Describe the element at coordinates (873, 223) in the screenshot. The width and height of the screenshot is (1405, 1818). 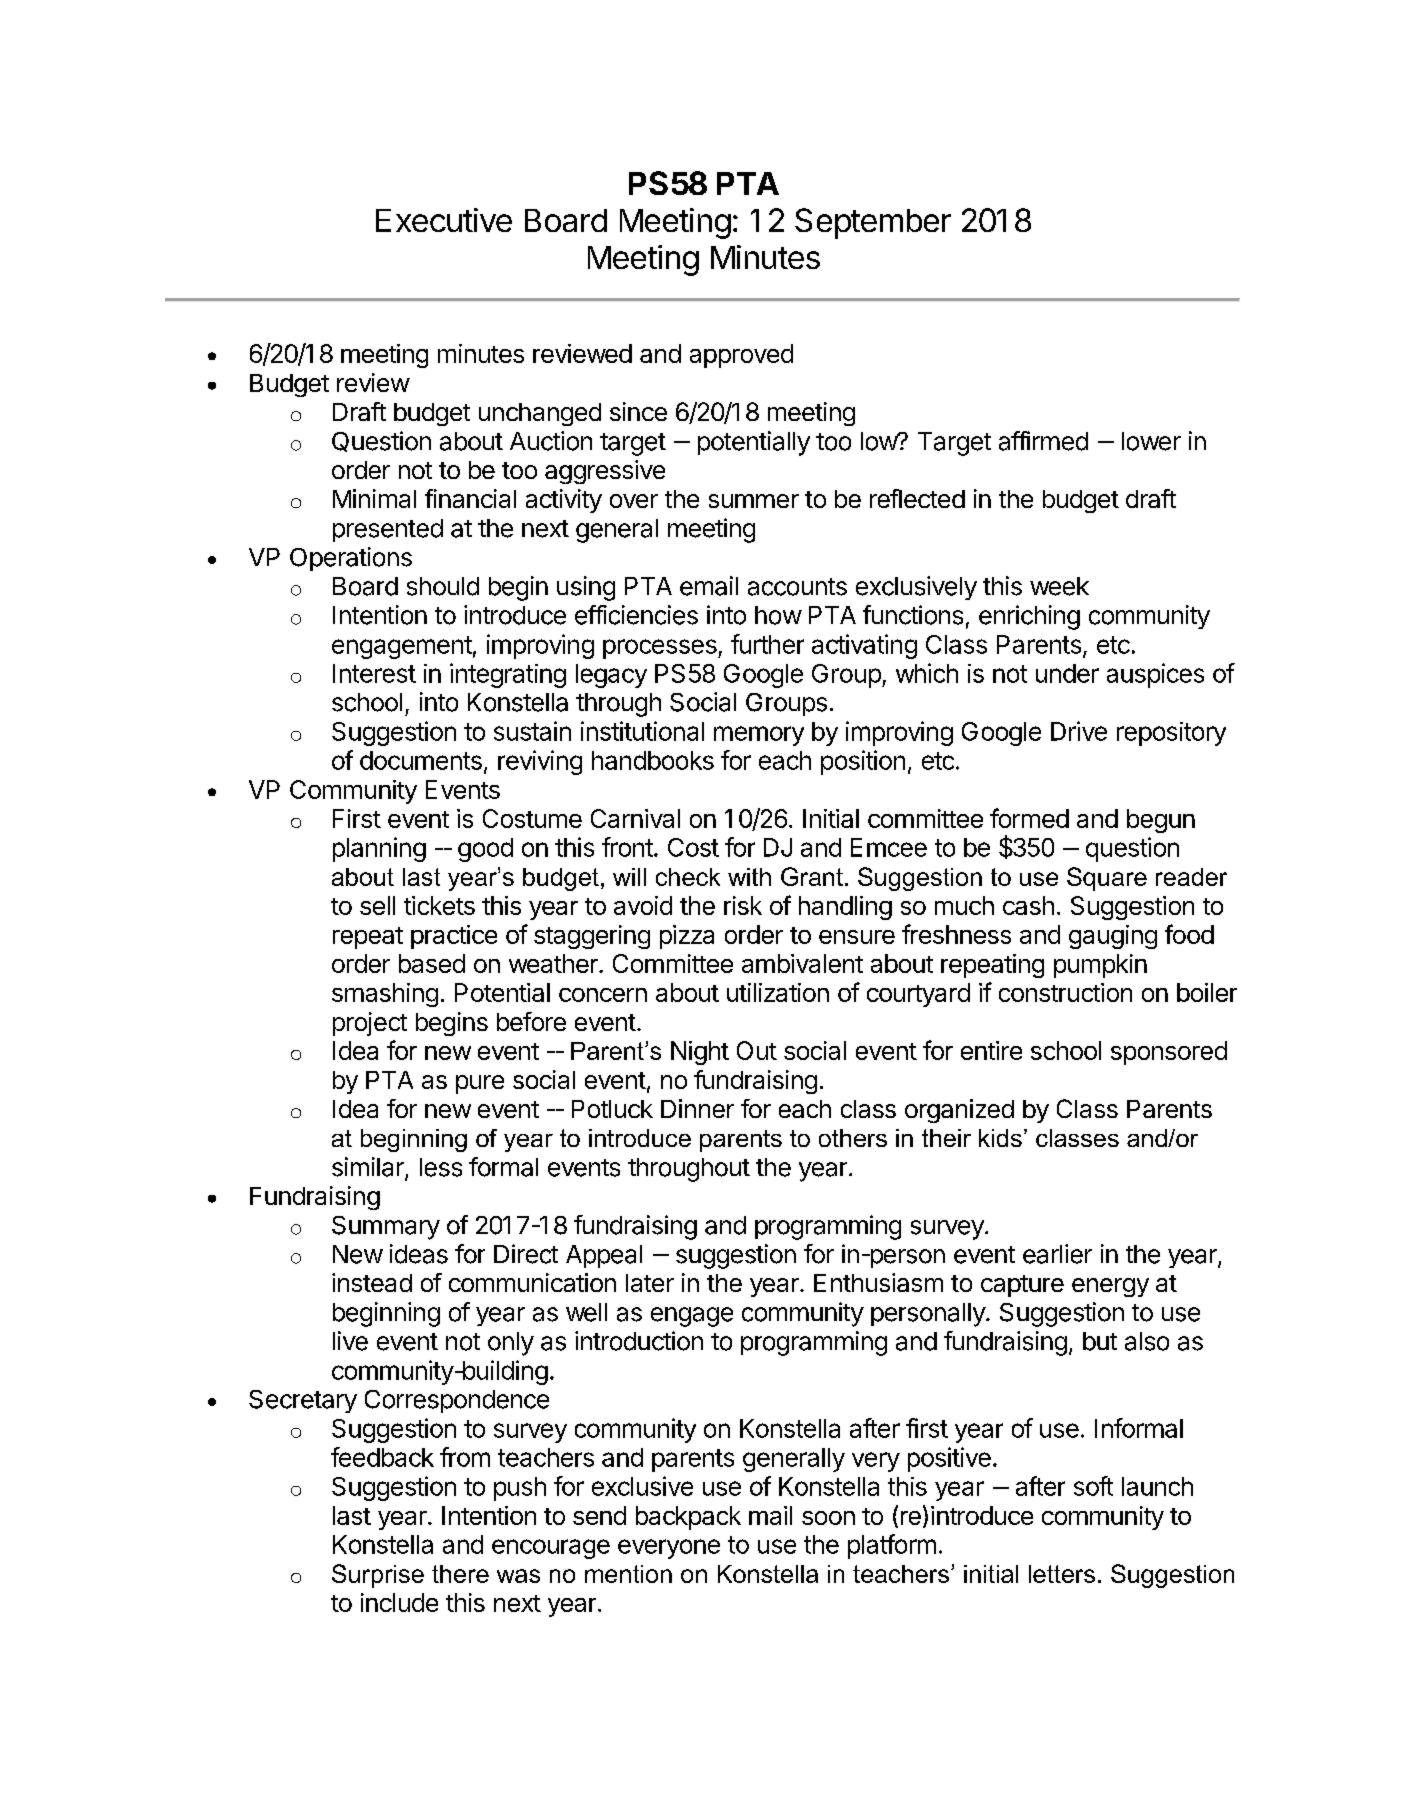
I see `September` at that location.
